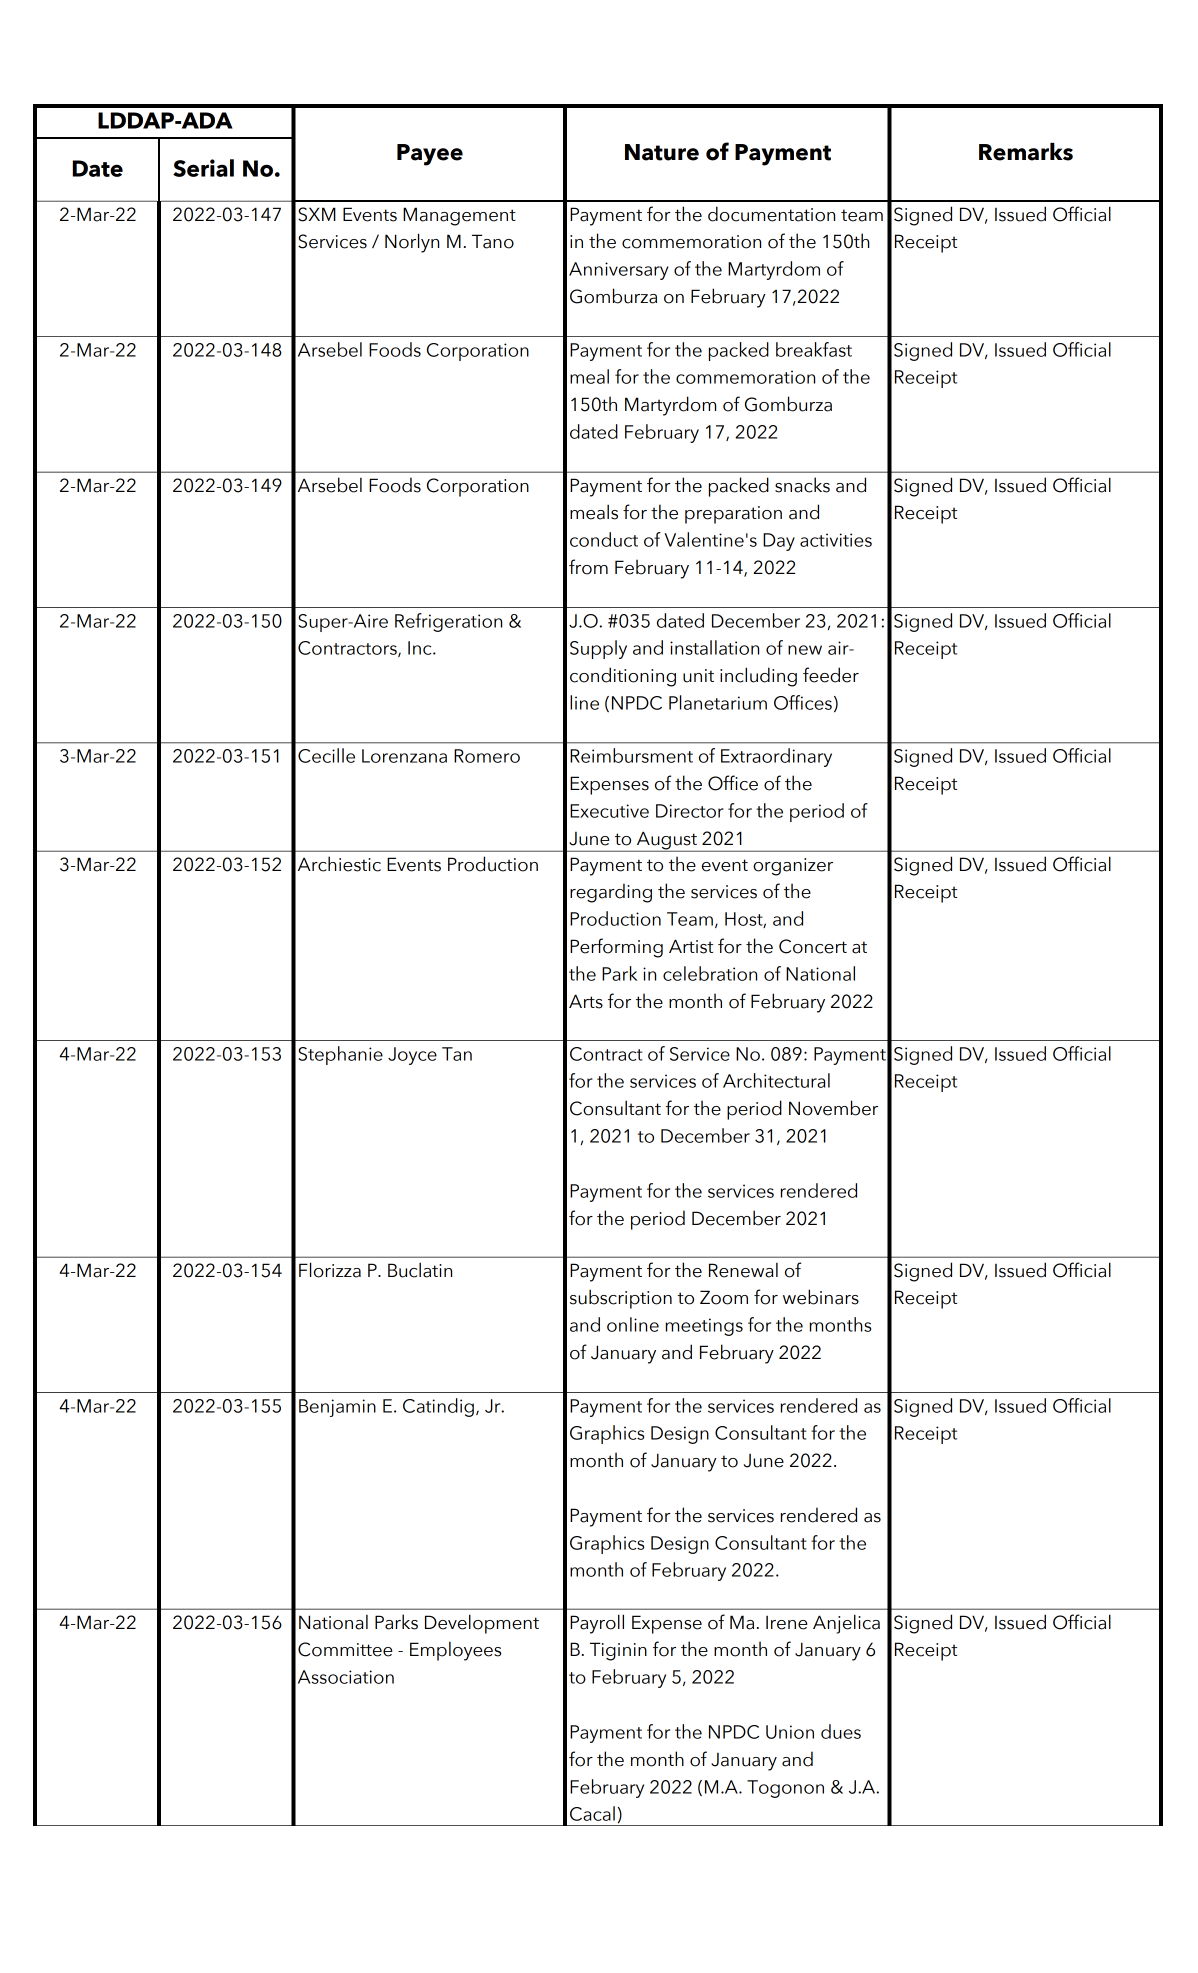 The image size is (1198, 1973). I want to click on Committee, so click(345, 1649).
